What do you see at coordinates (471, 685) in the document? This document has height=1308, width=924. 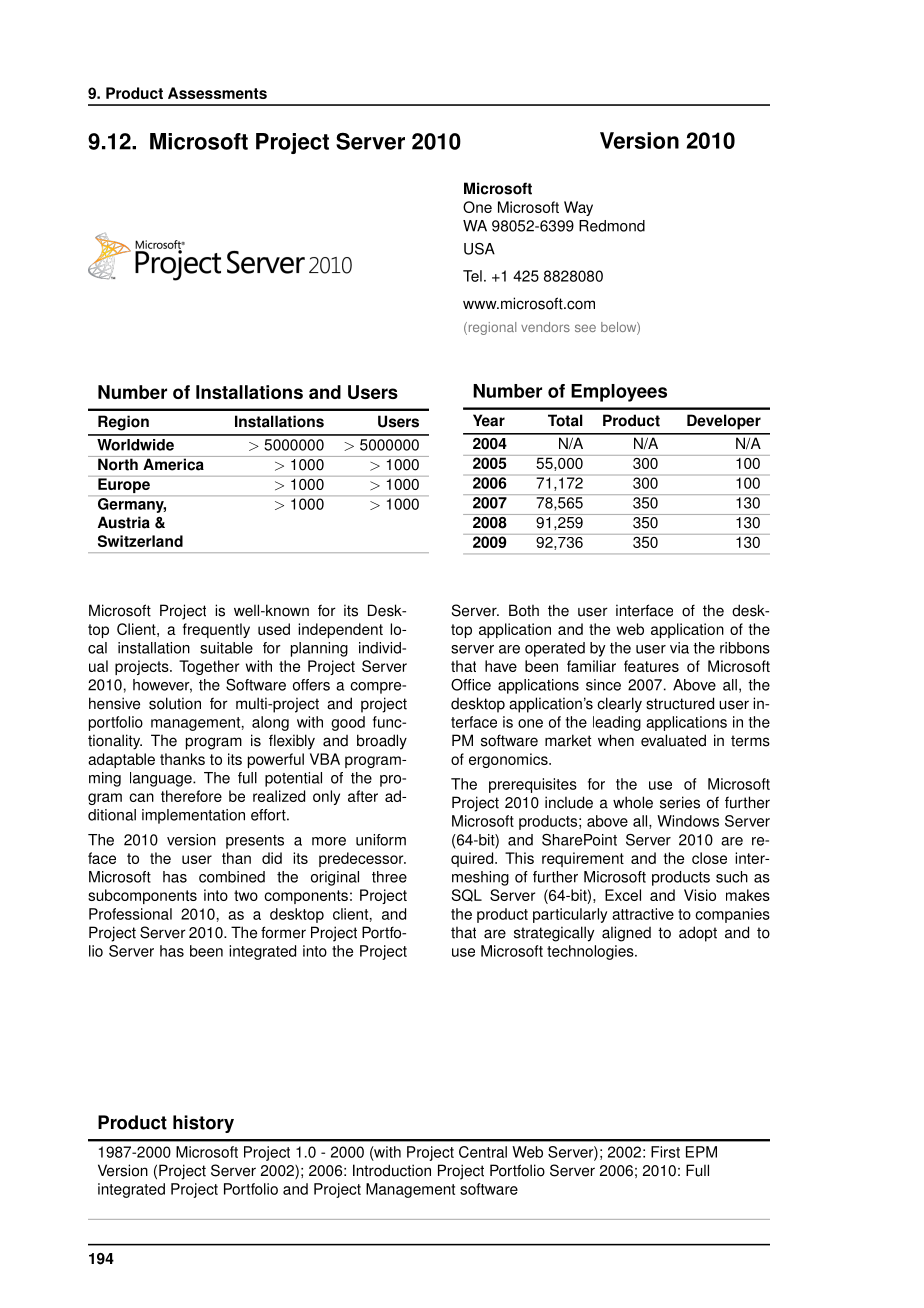 I see `Office` at bounding box center [471, 685].
